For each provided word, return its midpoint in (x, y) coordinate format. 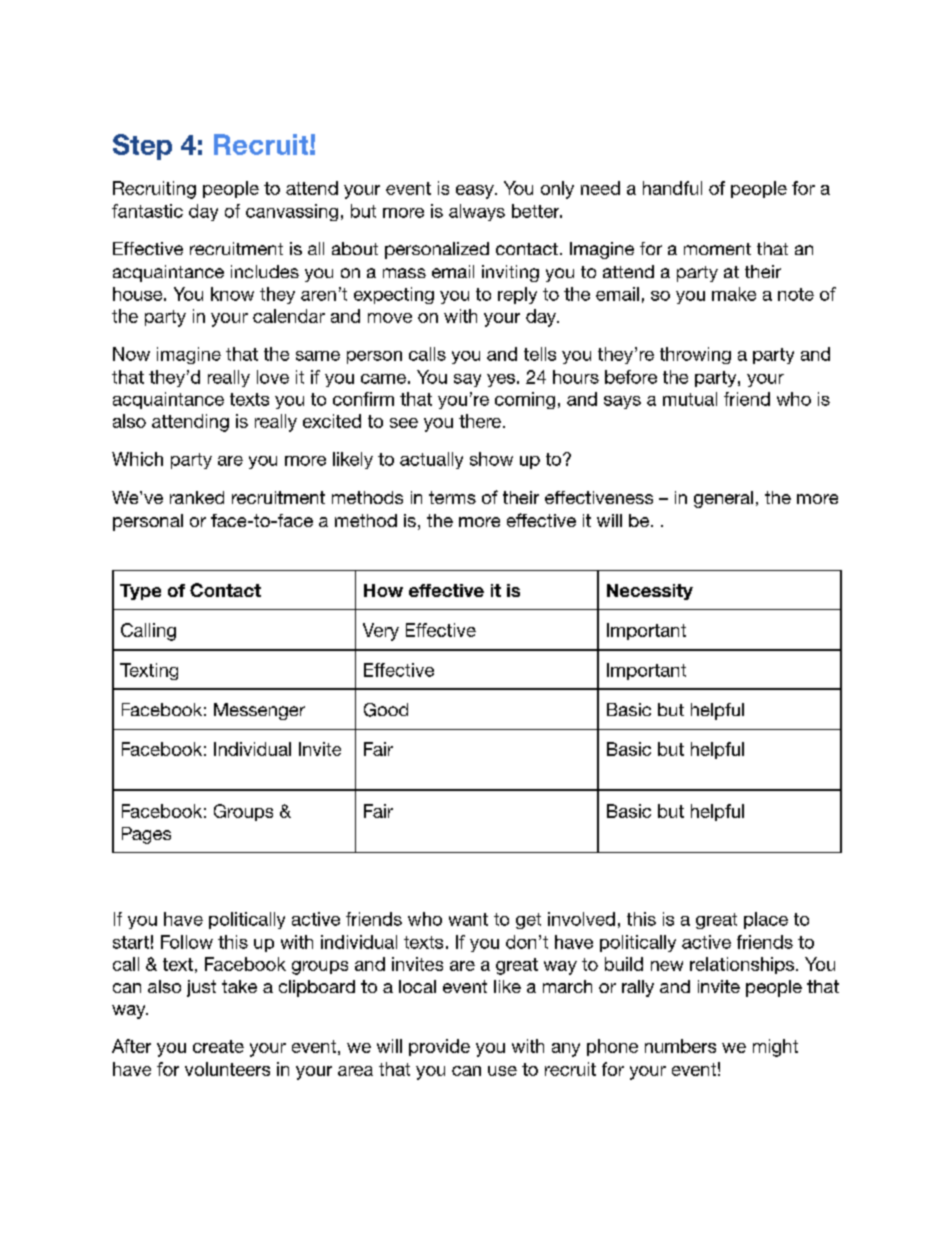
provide (439, 1047)
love (273, 377)
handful (672, 188)
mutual (690, 399)
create (218, 1046)
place (766, 920)
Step (142, 147)
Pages (146, 835)
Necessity (650, 592)
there (480, 421)
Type (140, 592)
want (468, 919)
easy (476, 192)
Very (381, 632)
